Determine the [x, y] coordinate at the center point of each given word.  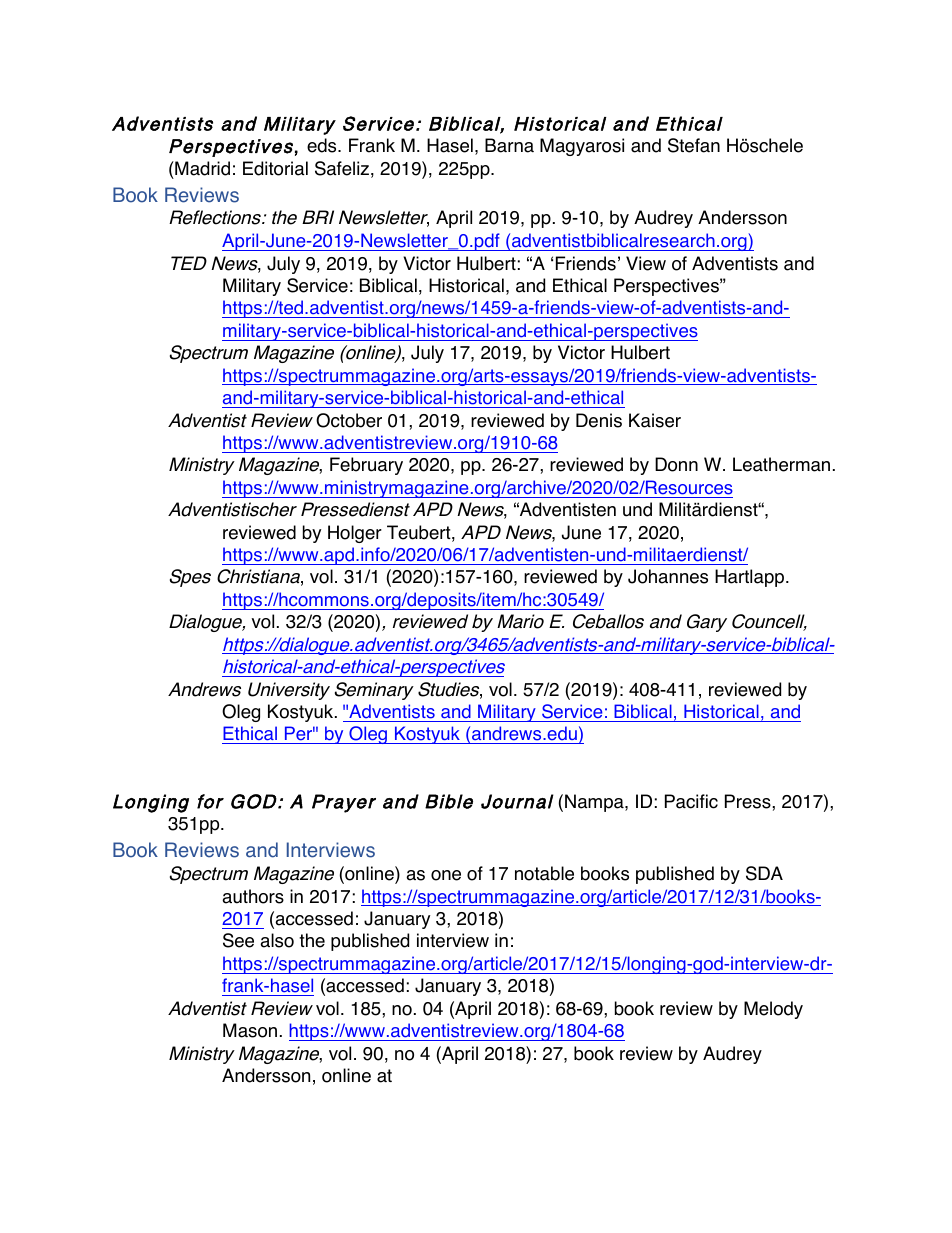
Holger [355, 534]
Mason [250, 1030]
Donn [676, 464]
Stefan [694, 145]
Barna [509, 145]
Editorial [275, 168]
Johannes [668, 576]
